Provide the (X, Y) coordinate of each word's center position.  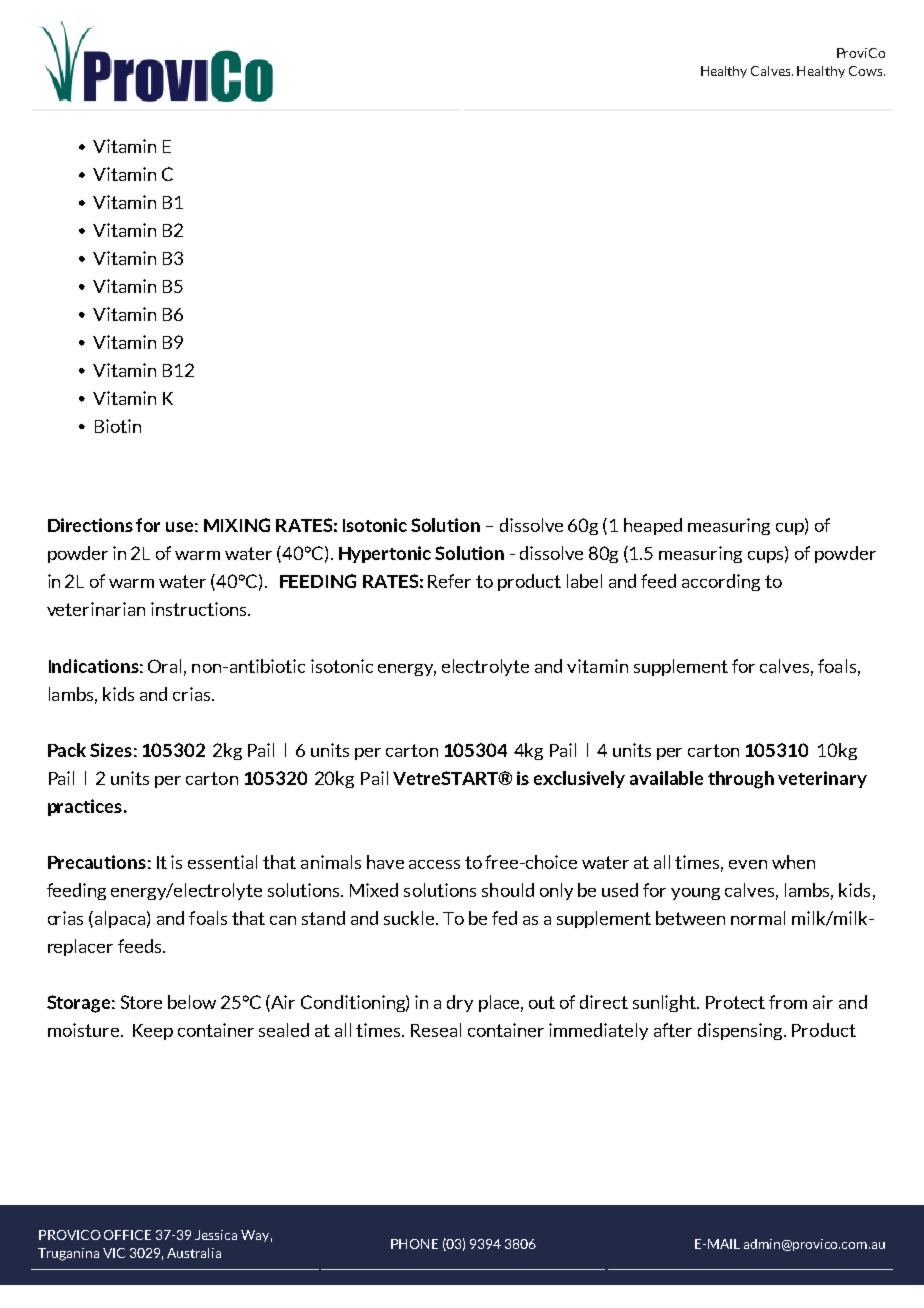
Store (141, 1002)
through (741, 780)
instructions (200, 609)
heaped (653, 526)
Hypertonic (385, 554)
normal (758, 918)
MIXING (237, 525)
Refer (449, 581)
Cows (867, 71)
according (721, 582)
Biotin (118, 426)
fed (504, 918)
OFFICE (127, 1235)
